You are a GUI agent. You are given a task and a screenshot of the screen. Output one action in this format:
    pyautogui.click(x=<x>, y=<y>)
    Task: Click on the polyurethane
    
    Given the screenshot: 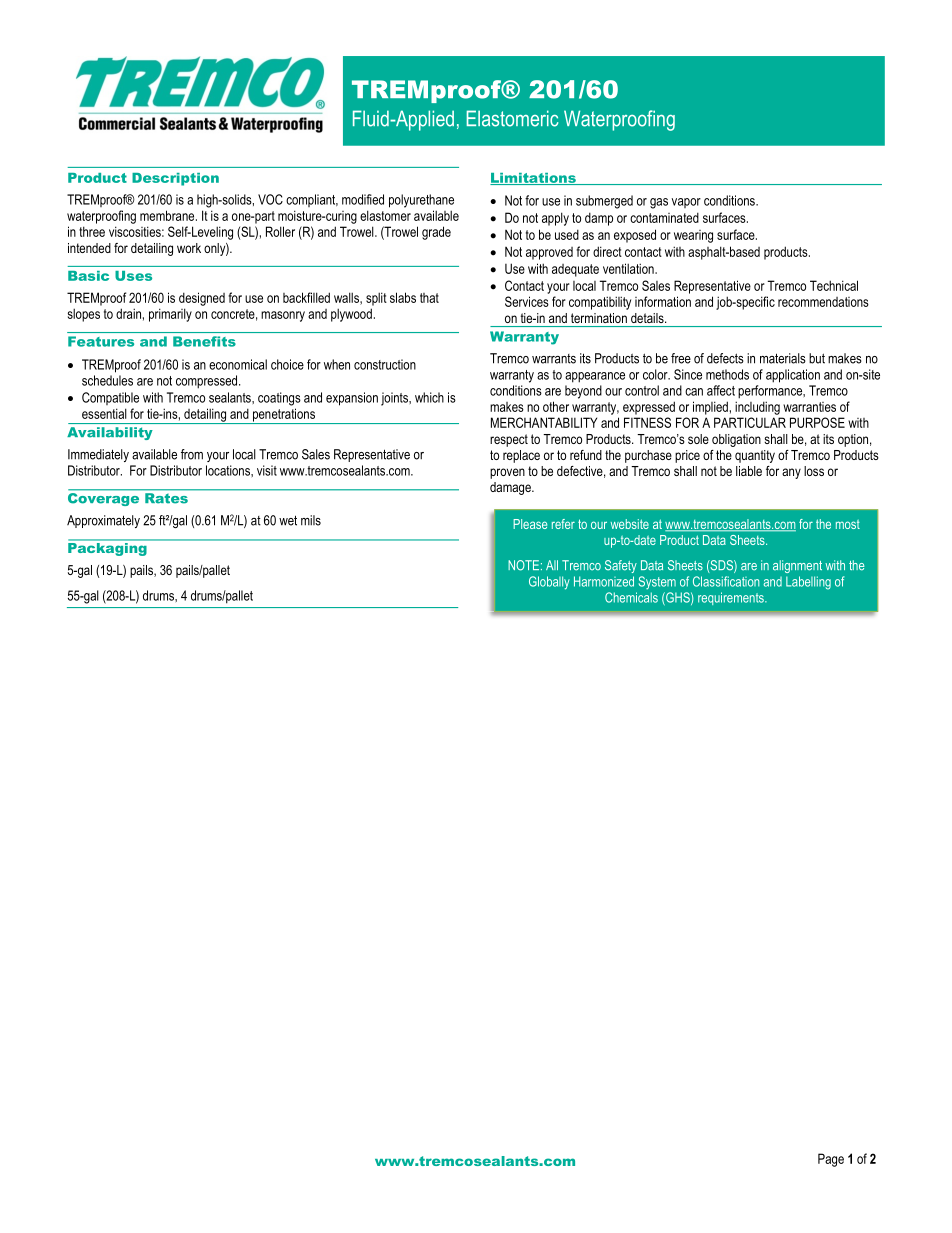 What is the action you would take?
    pyautogui.click(x=421, y=201)
